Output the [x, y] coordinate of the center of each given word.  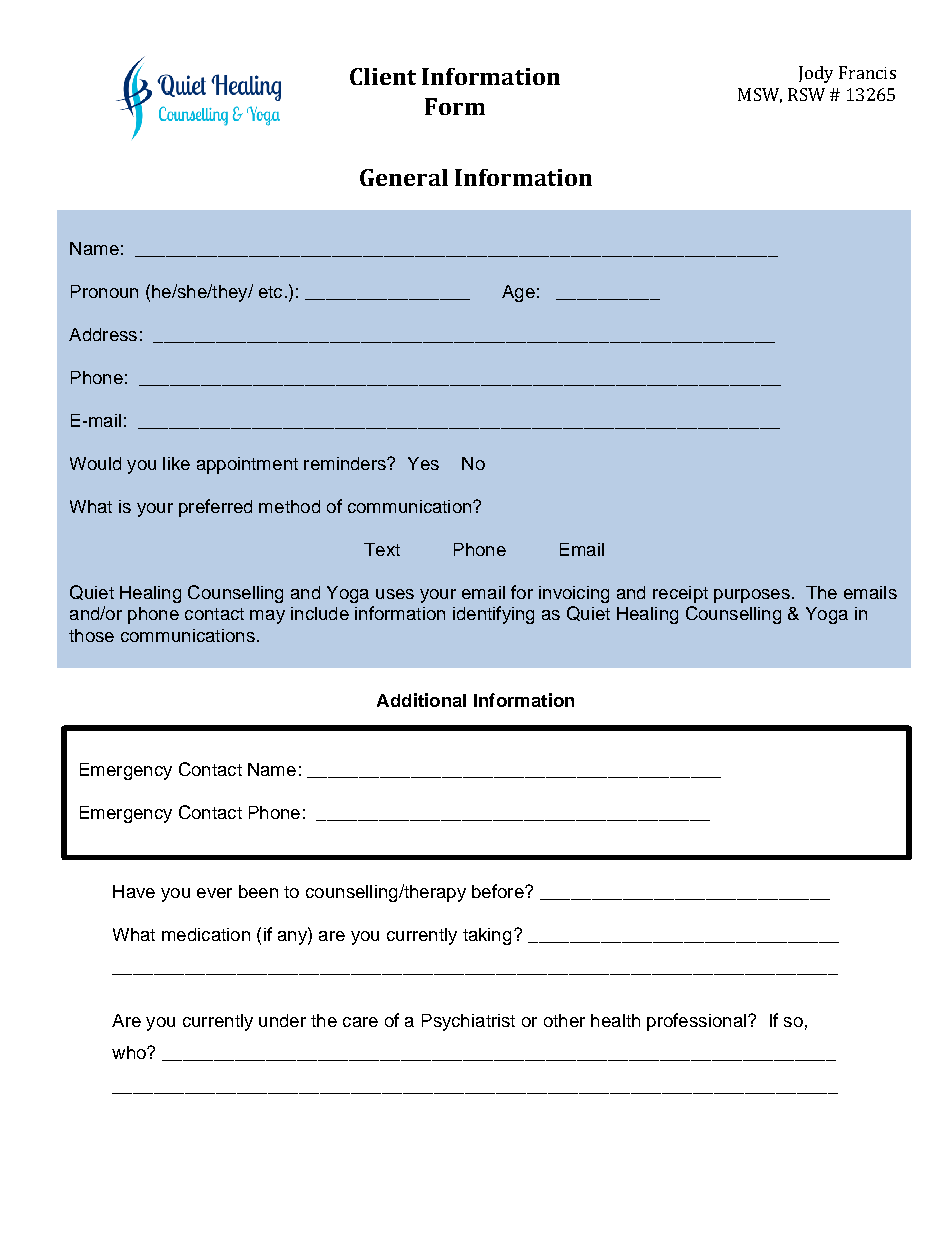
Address [103, 334]
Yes [423, 463]
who [130, 1052]
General [404, 177]
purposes [752, 596]
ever [214, 893]
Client [383, 76]
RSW [806, 94]
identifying [493, 615]
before [499, 891]
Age [518, 293]
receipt [680, 594]
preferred [215, 508]
